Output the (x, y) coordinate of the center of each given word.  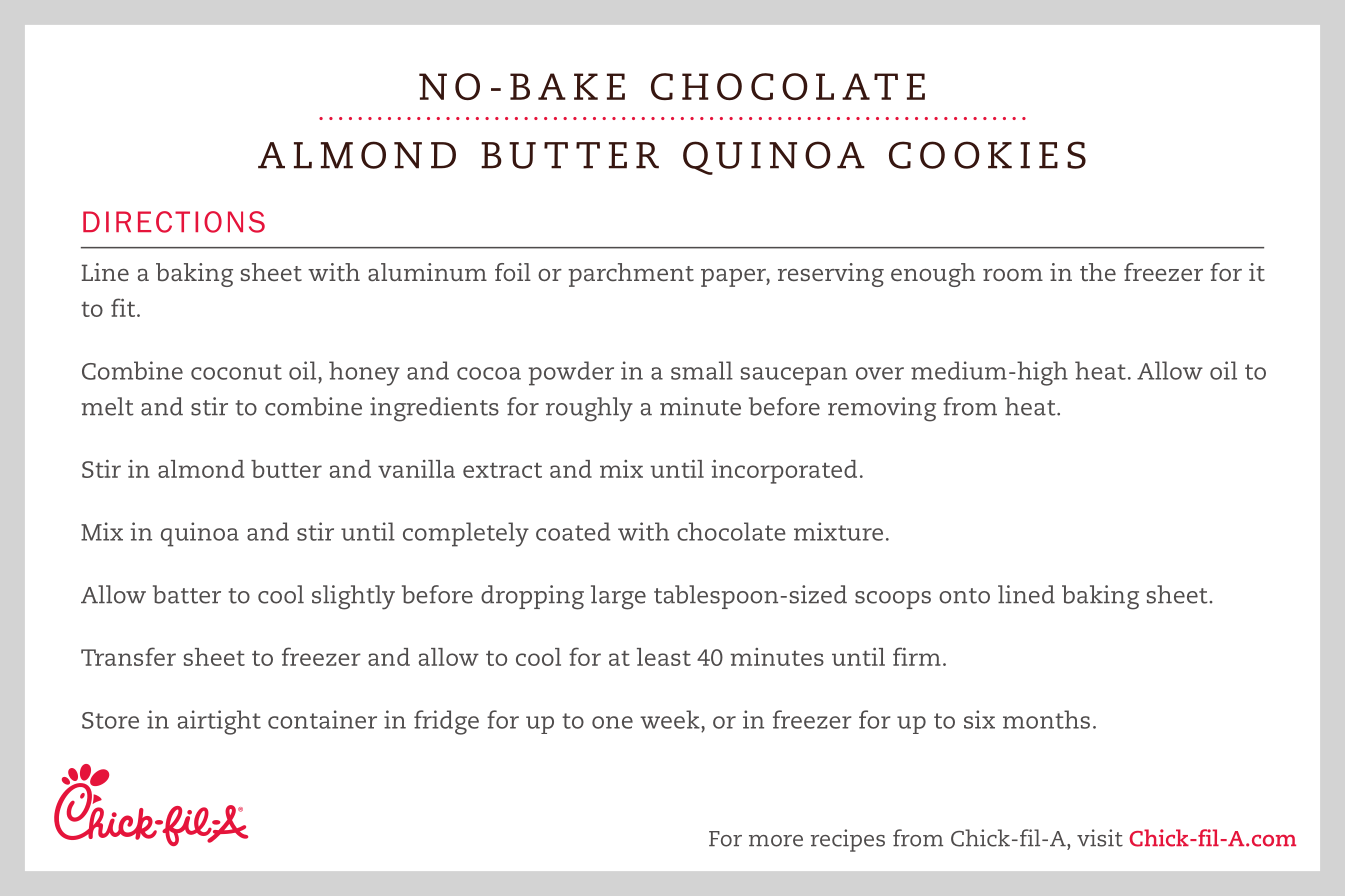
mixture (838, 531)
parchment (631, 275)
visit (1100, 838)
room (1013, 275)
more (776, 841)
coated (573, 531)
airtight (219, 722)
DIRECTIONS (174, 222)
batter (187, 594)
